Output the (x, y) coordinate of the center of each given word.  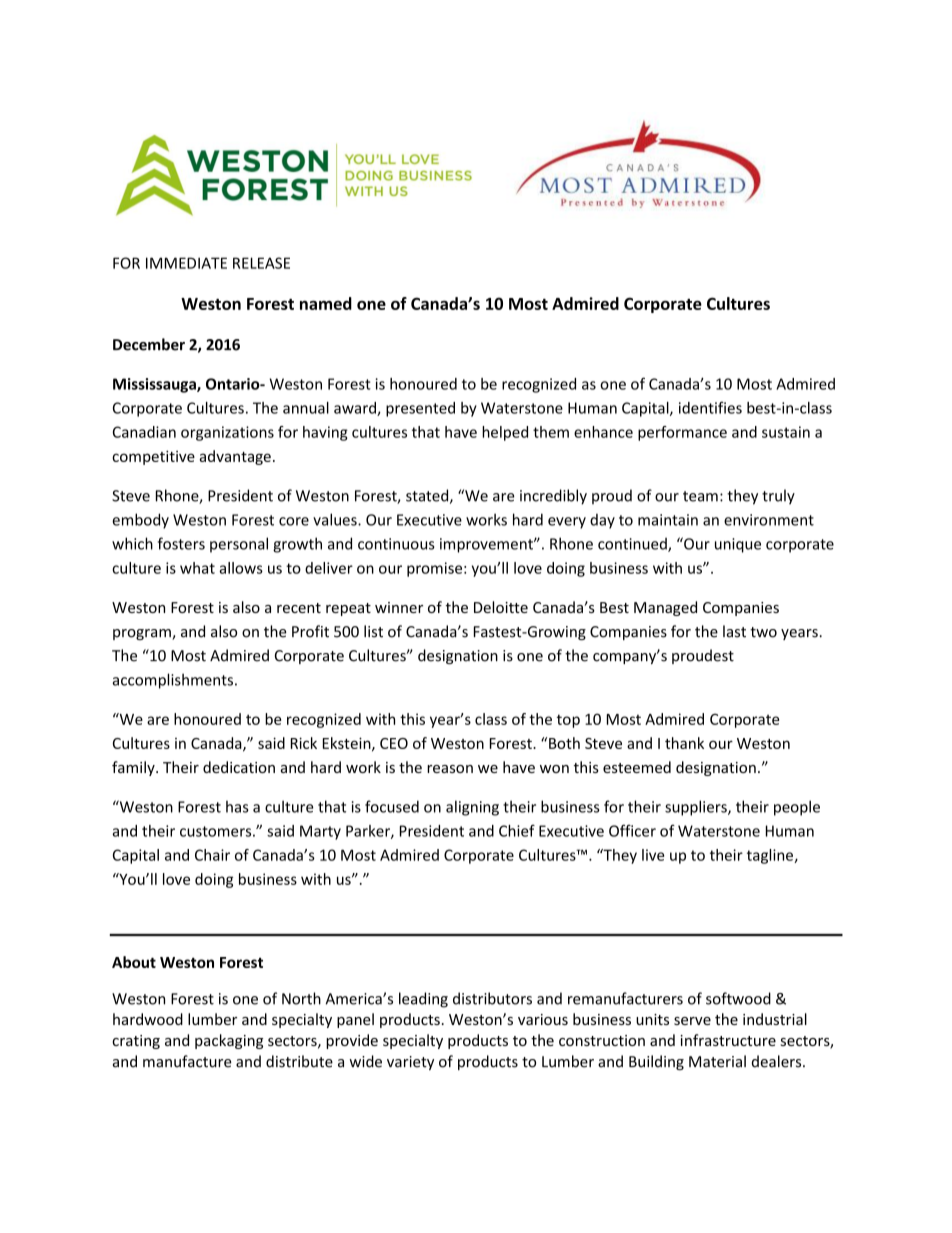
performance (682, 433)
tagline (771, 856)
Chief (517, 830)
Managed (665, 608)
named (326, 303)
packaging (229, 1041)
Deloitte (501, 607)
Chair (212, 855)
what (197, 568)
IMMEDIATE (186, 263)
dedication (239, 767)
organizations (227, 433)
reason (450, 769)
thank (684, 743)
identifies (710, 407)
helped (505, 433)
